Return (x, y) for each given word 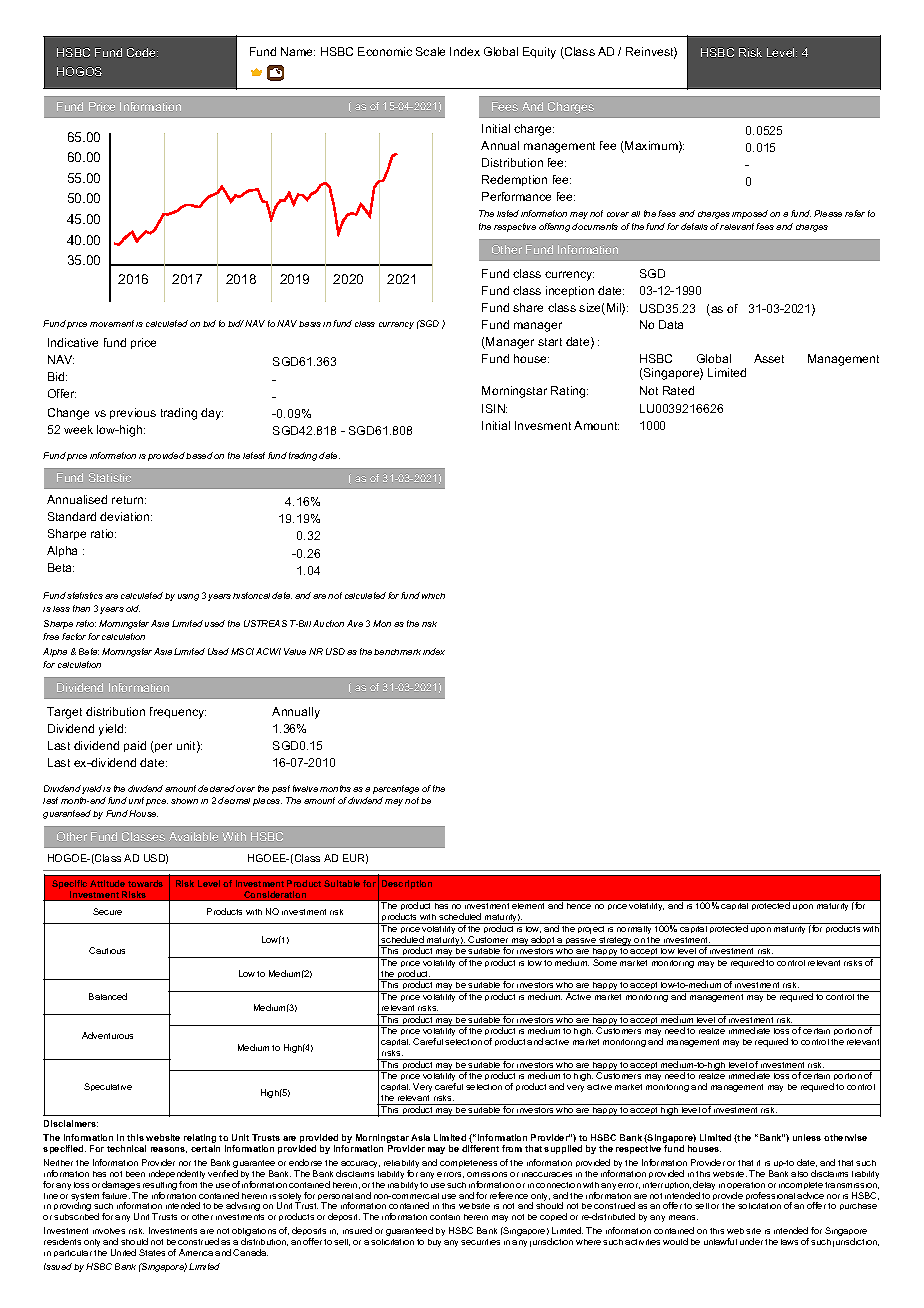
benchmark (397, 652)
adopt (543, 941)
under (751, 1241)
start (550, 342)
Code (142, 52)
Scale (430, 51)
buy (434, 1243)
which (433, 596)
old (133, 608)
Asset (769, 358)
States (152, 1252)
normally (634, 928)
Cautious (107, 950)
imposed (750, 214)
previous (133, 413)
